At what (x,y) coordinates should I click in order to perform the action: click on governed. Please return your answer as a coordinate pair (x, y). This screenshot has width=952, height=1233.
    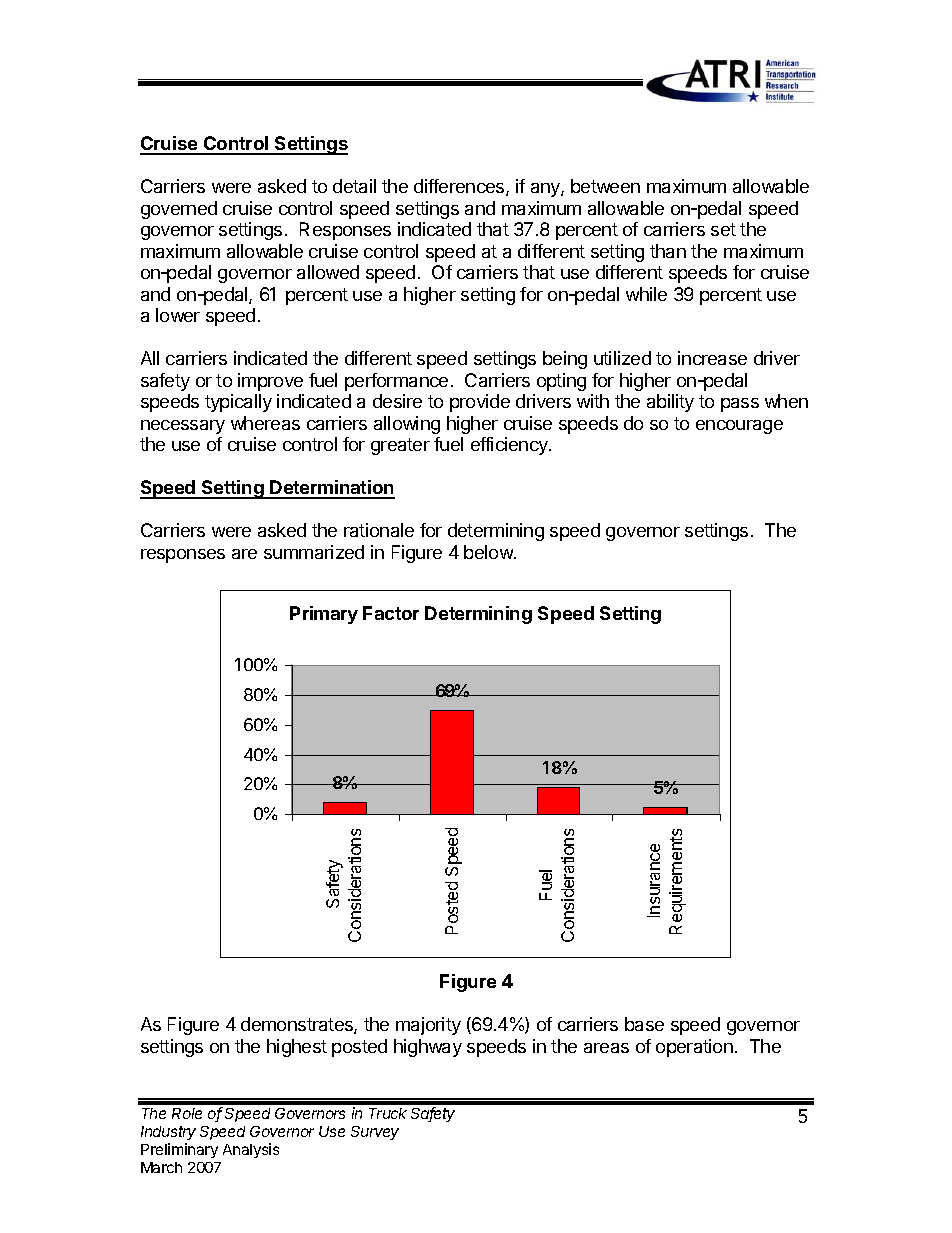
    Looking at the image, I should click on (179, 210).
